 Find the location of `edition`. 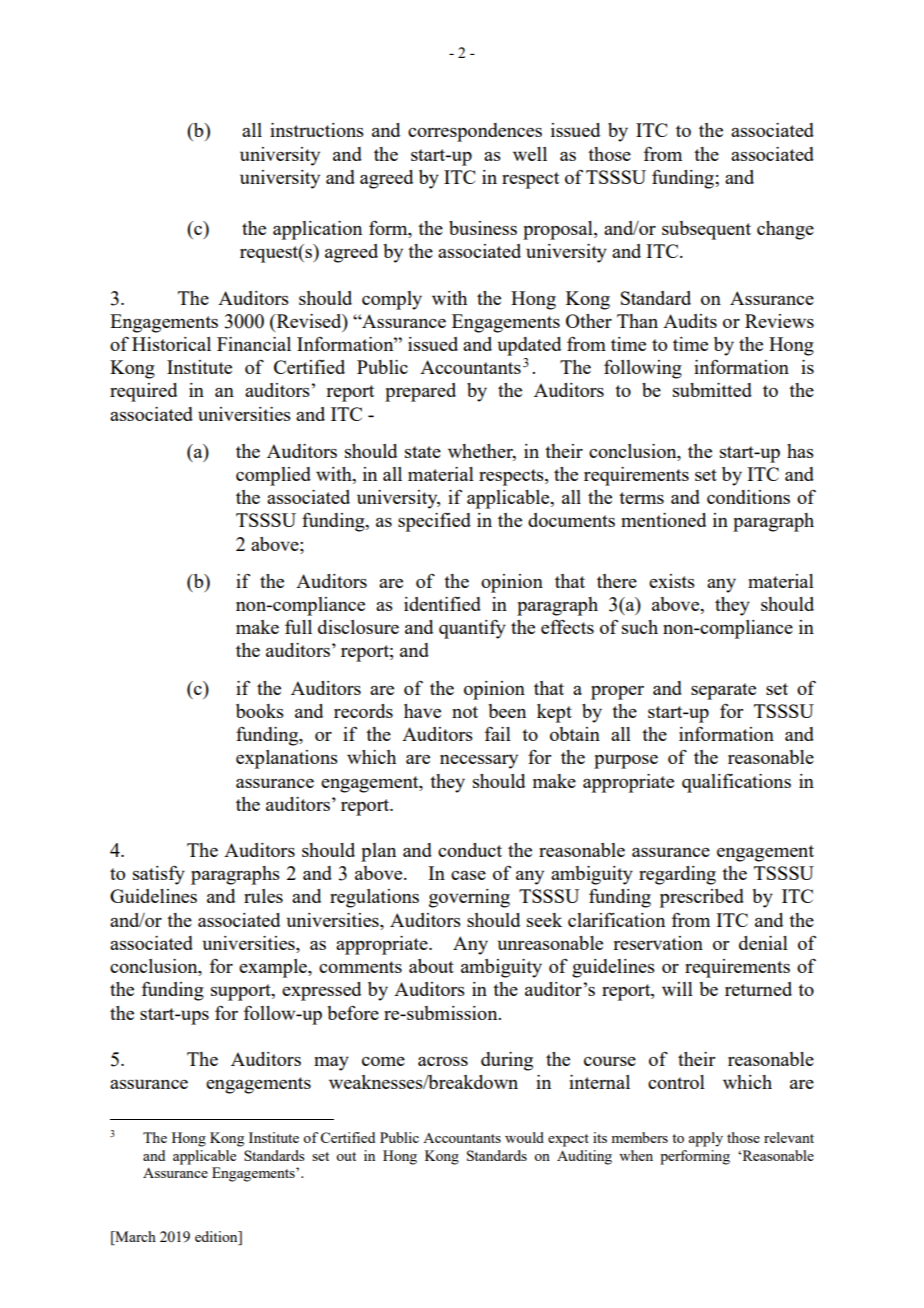

edition is located at coordinates (217, 1238).
